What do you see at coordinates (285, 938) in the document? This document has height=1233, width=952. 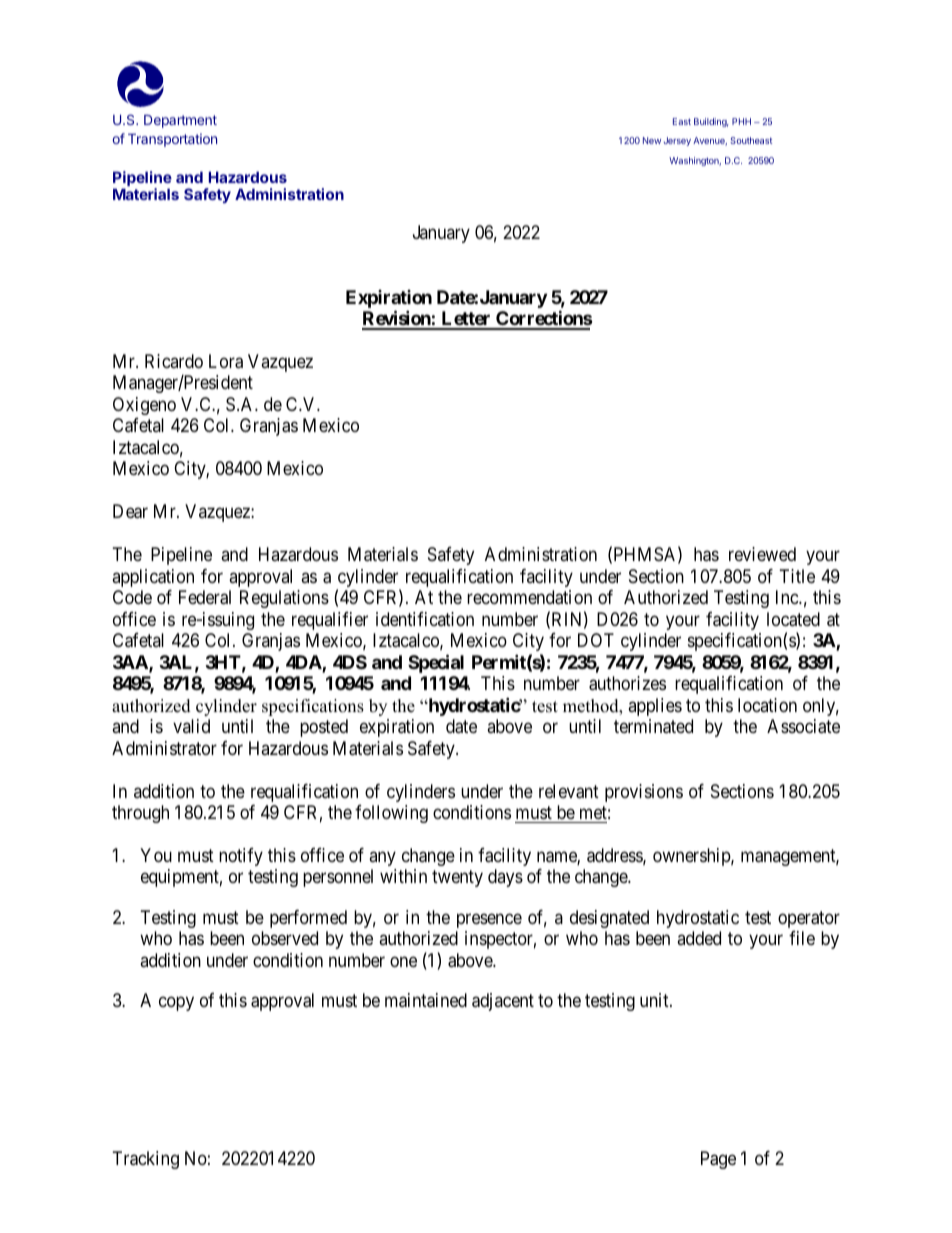 I see `observed` at bounding box center [285, 938].
